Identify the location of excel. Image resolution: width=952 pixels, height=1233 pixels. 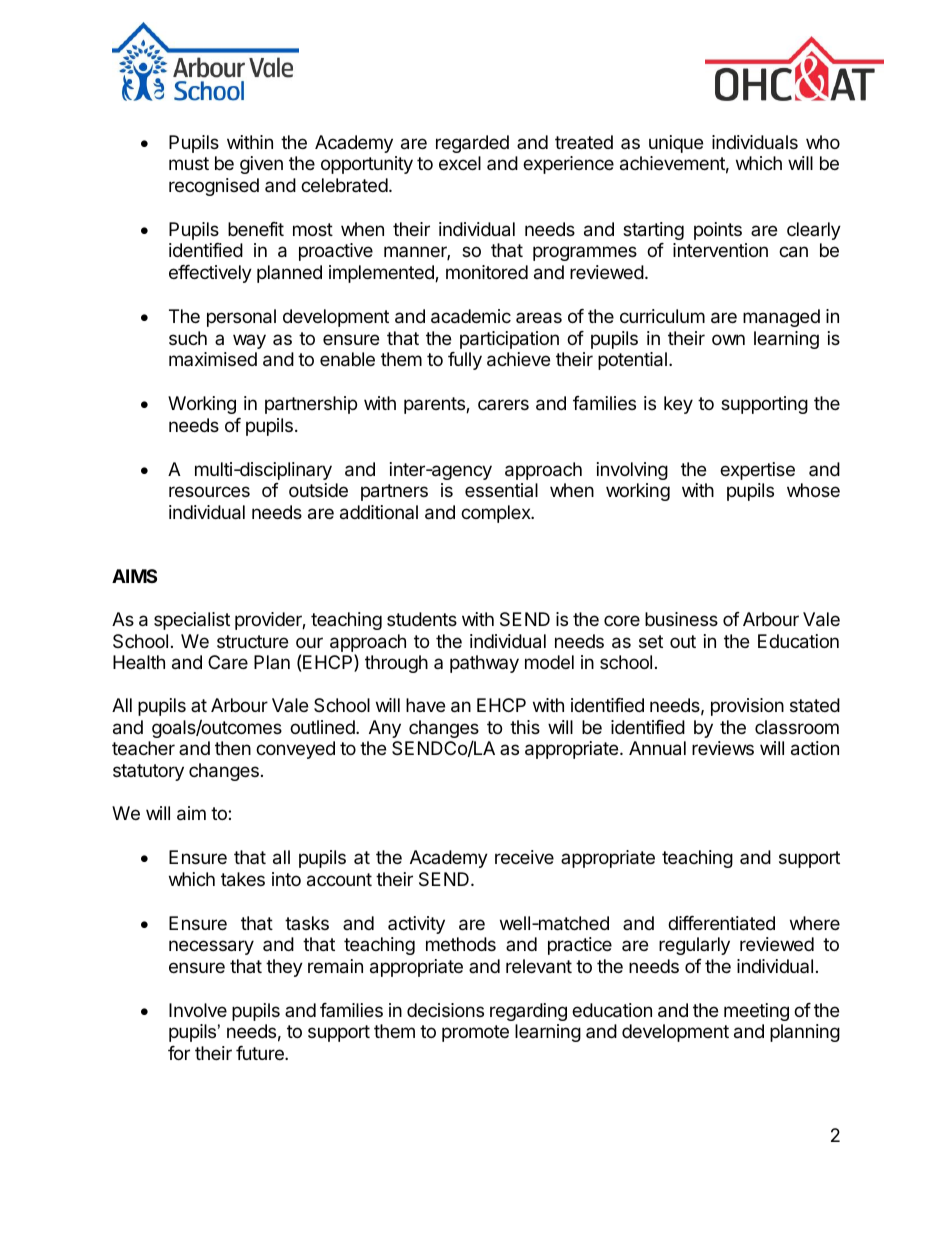
(460, 163).
